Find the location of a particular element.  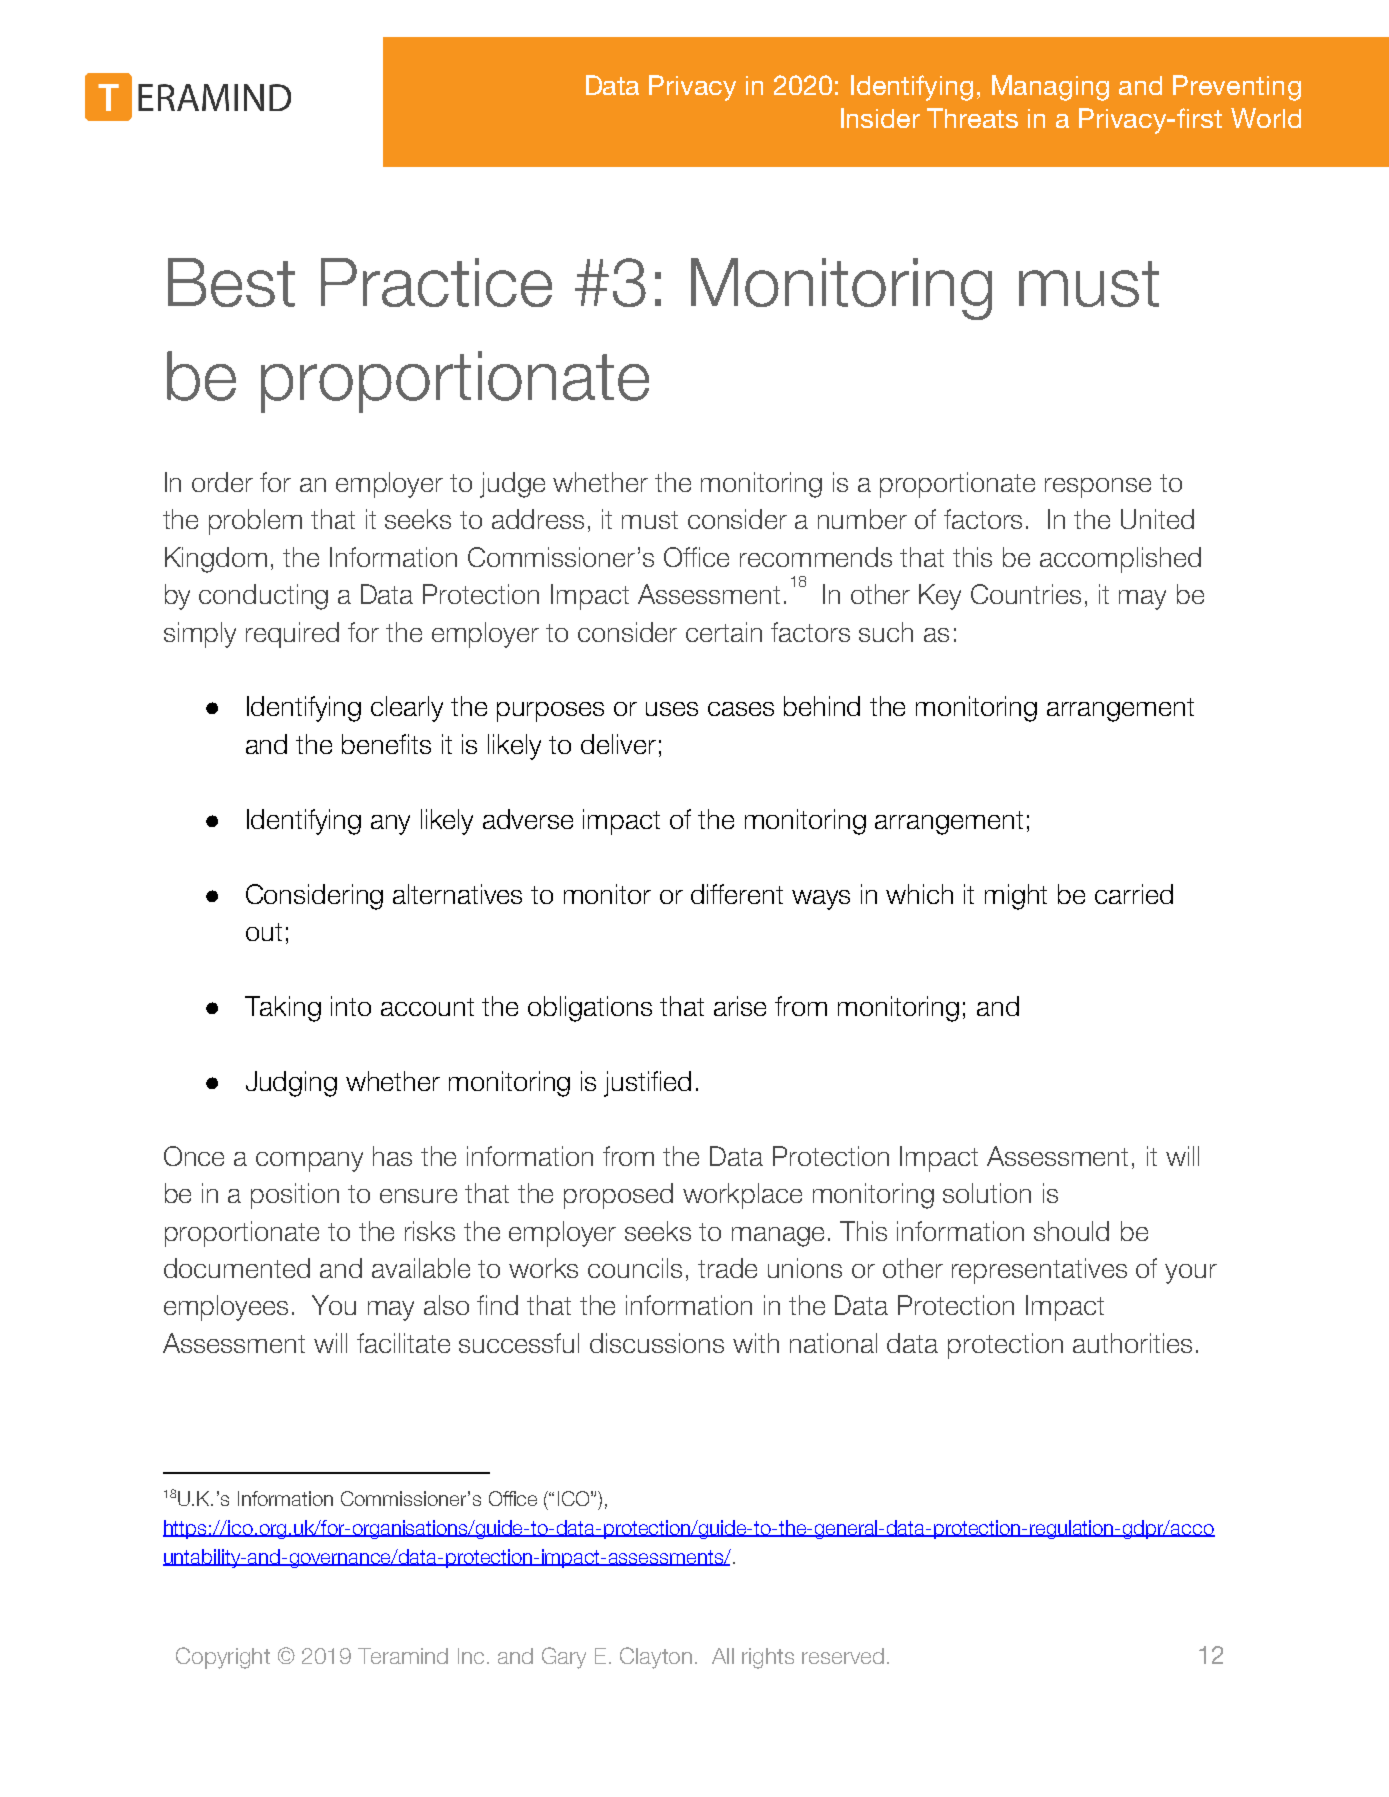

carried is located at coordinates (1134, 894).
